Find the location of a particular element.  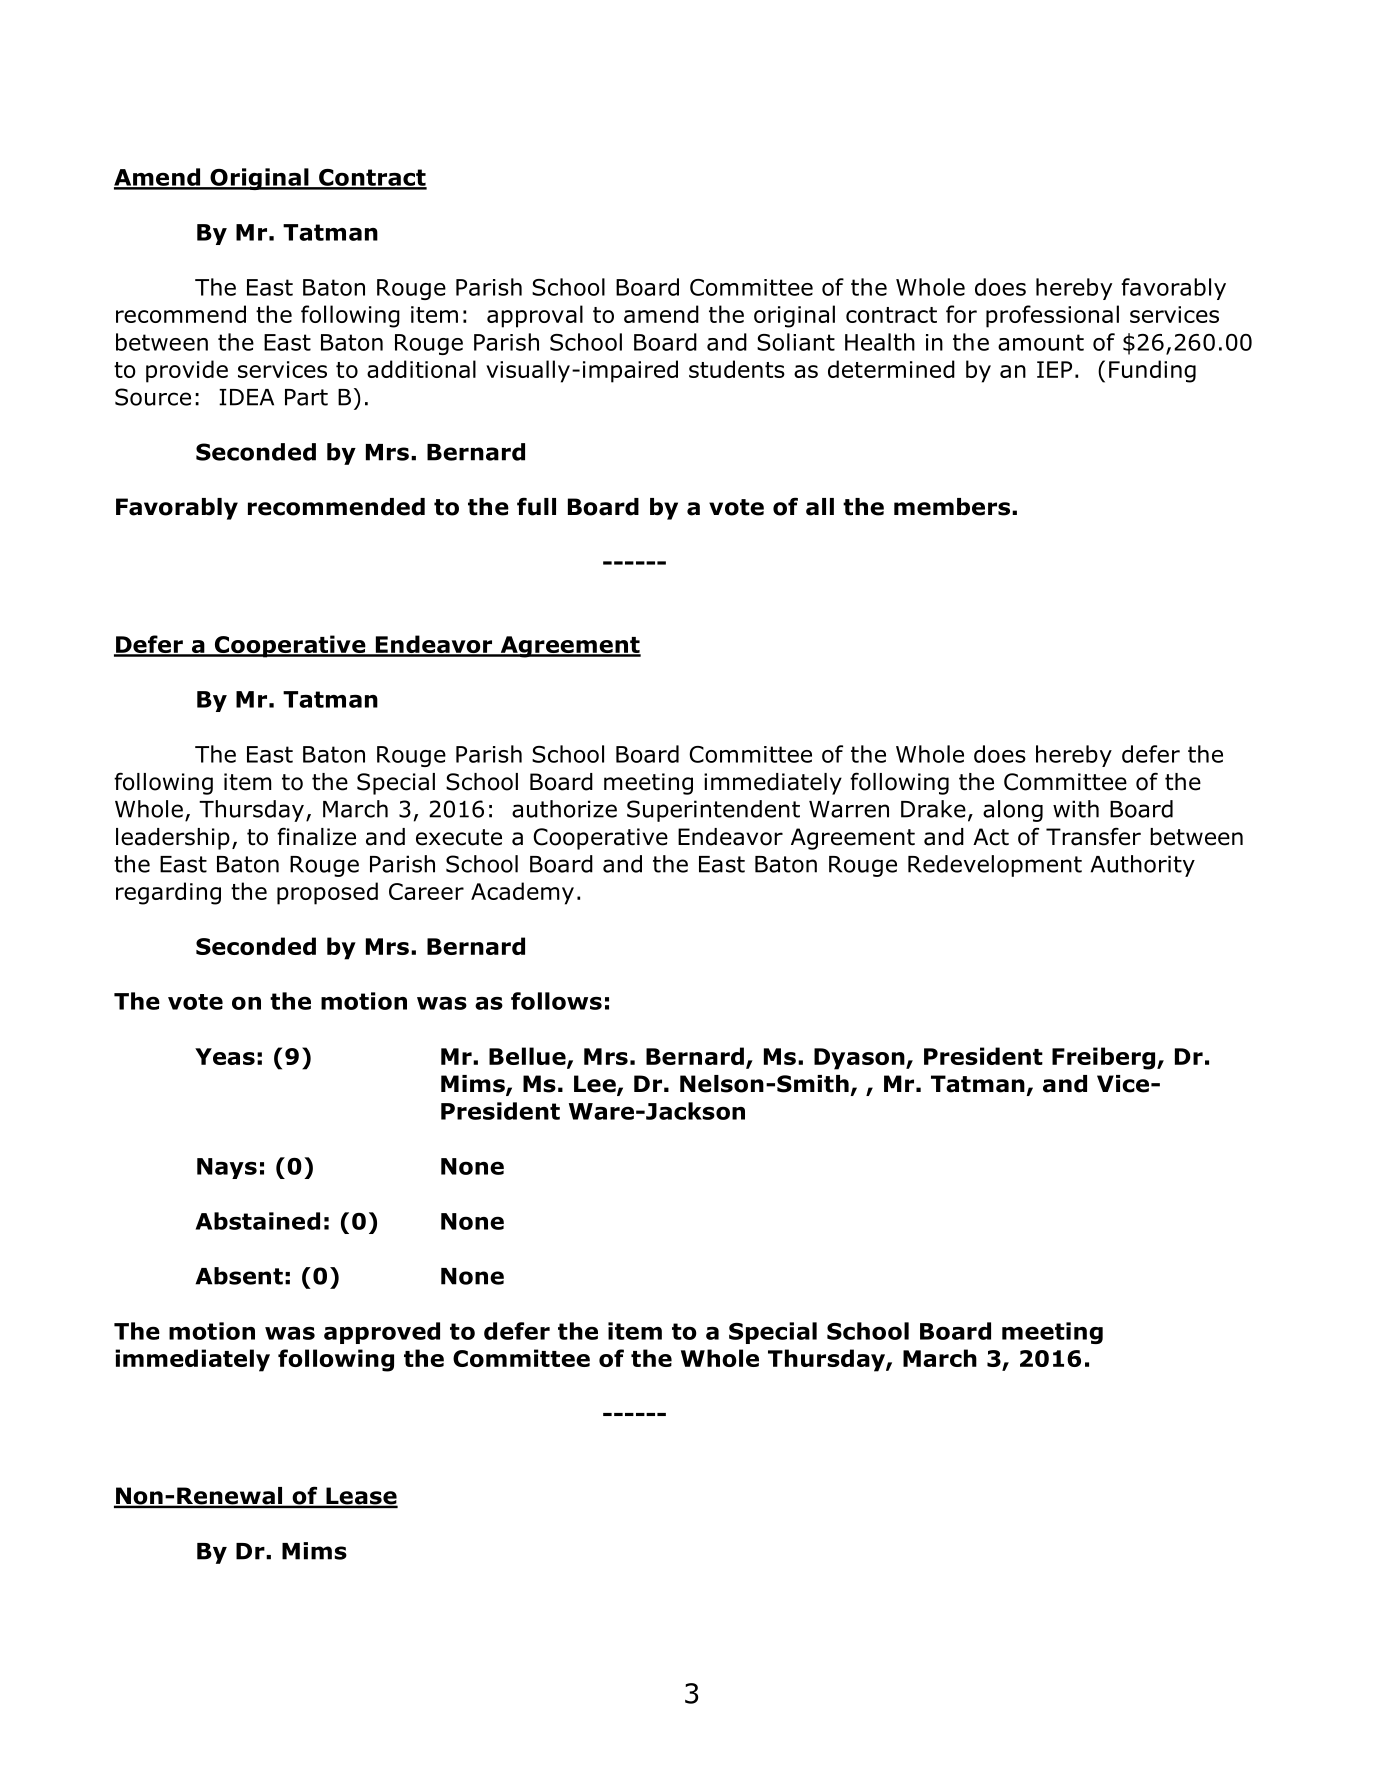

students is located at coordinates (737, 369).
